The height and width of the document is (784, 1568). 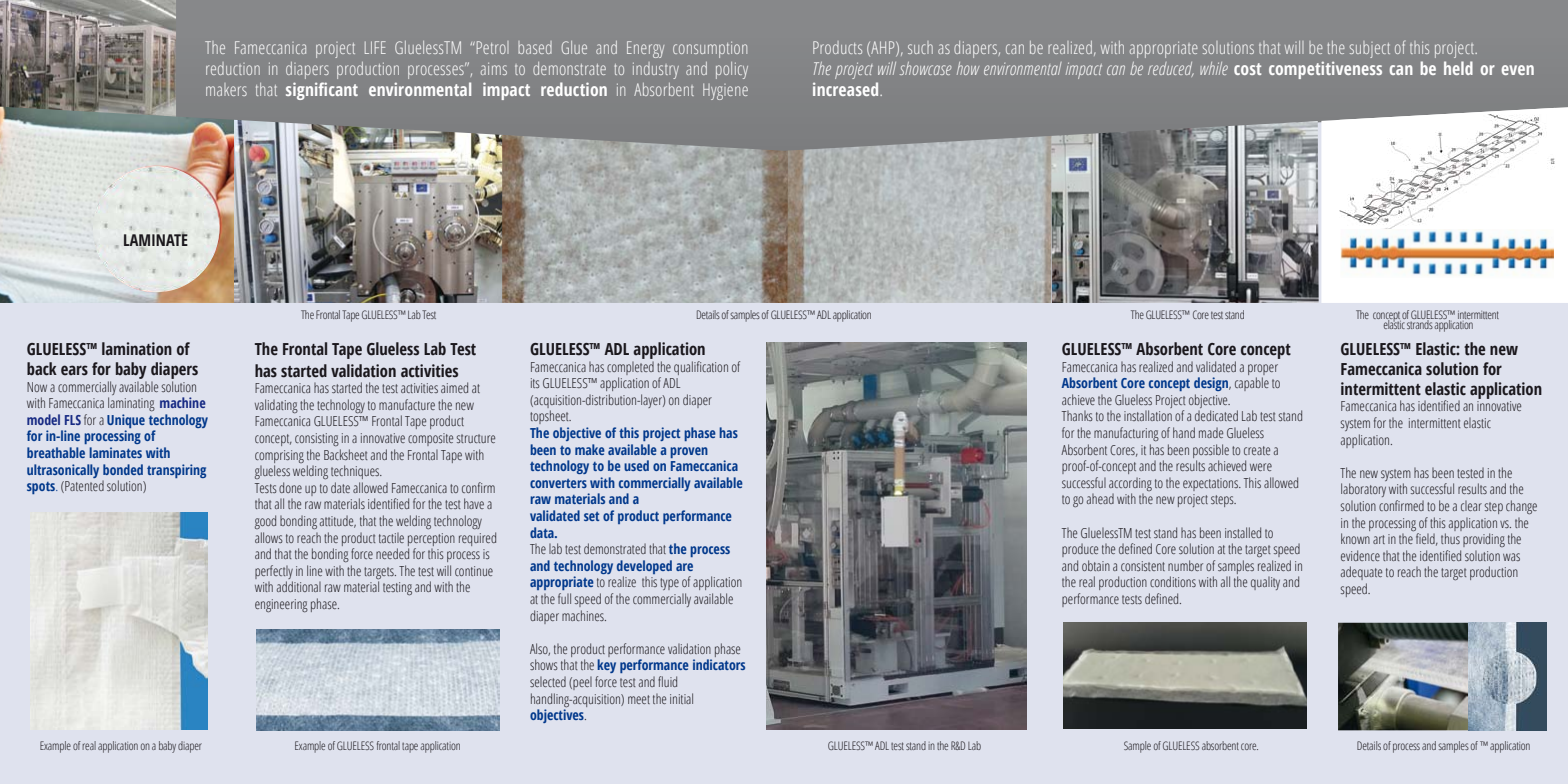 What do you see at coordinates (137, 349) in the document?
I see `lamination` at bounding box center [137, 349].
